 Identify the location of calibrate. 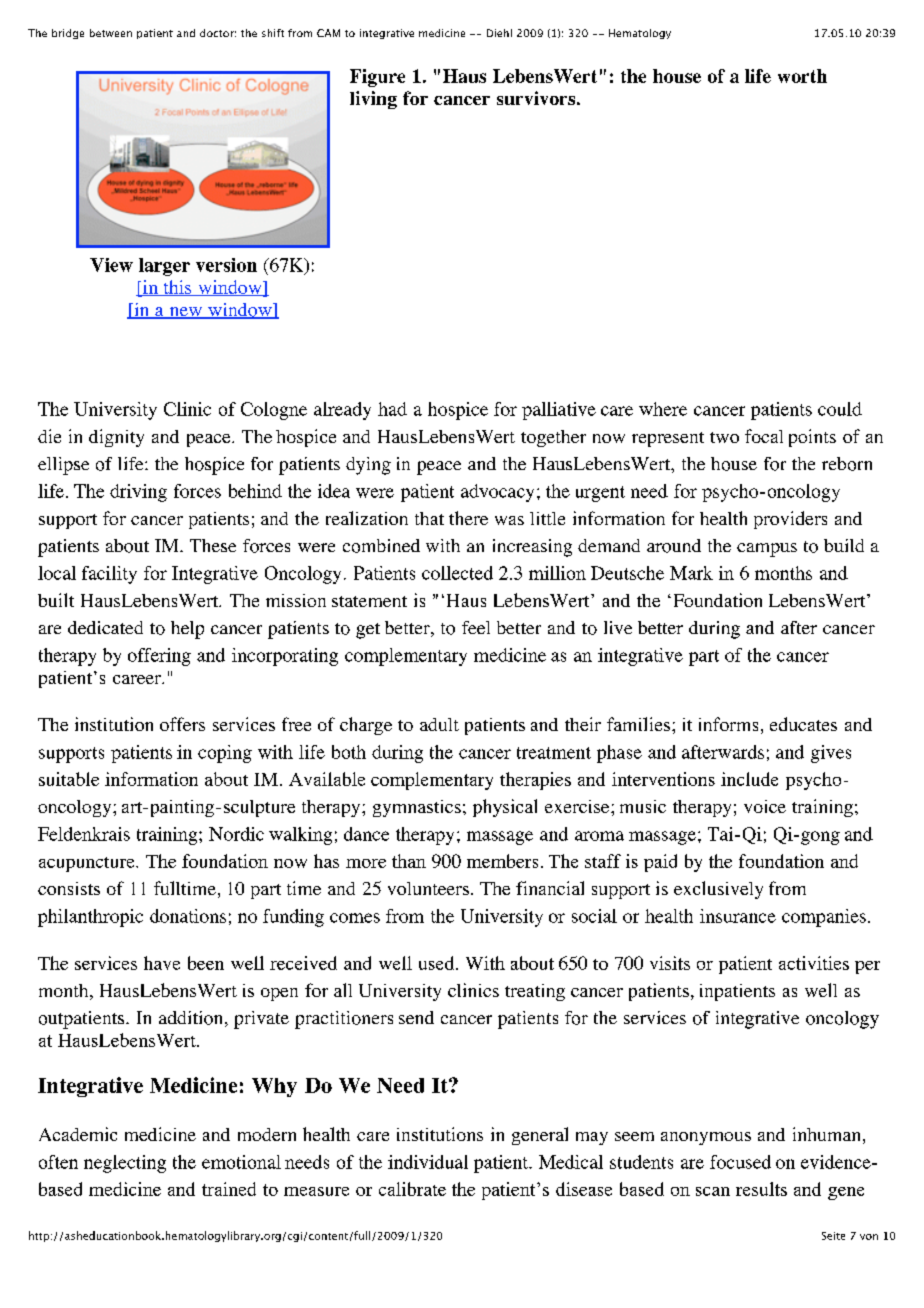
(412, 1189).
